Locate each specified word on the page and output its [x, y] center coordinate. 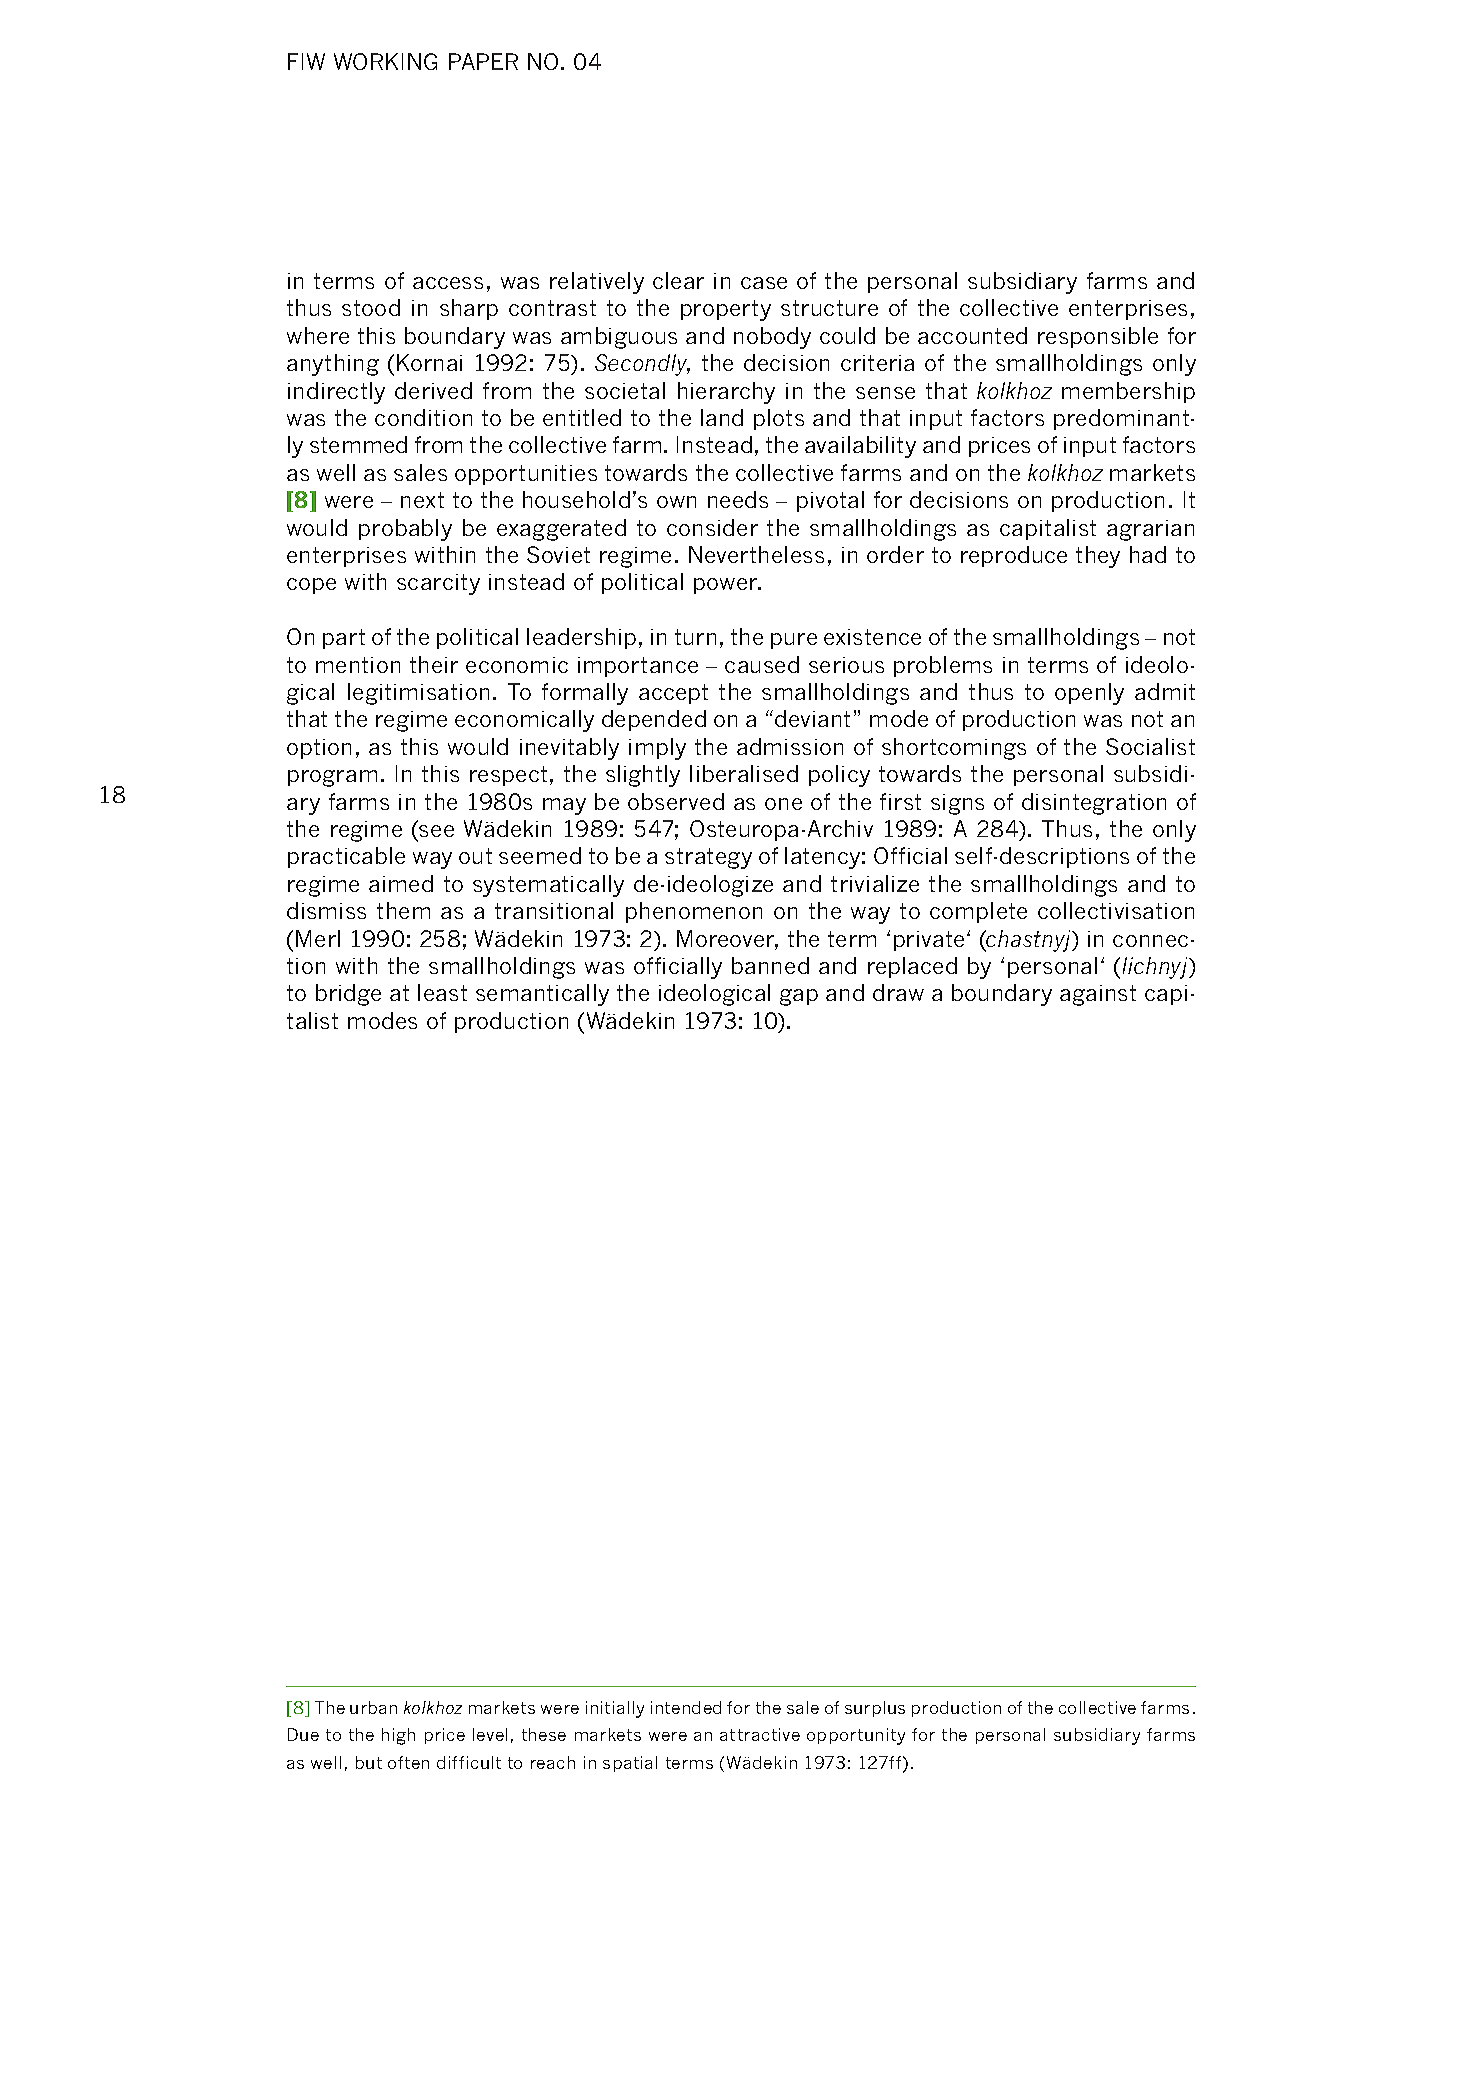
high [398, 1736]
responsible [1098, 337]
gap [799, 997]
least [442, 992]
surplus [875, 1709]
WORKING [385, 61]
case [764, 283]
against [1098, 995]
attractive [760, 1734]
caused [762, 664]
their [434, 664]
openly [1089, 694]
